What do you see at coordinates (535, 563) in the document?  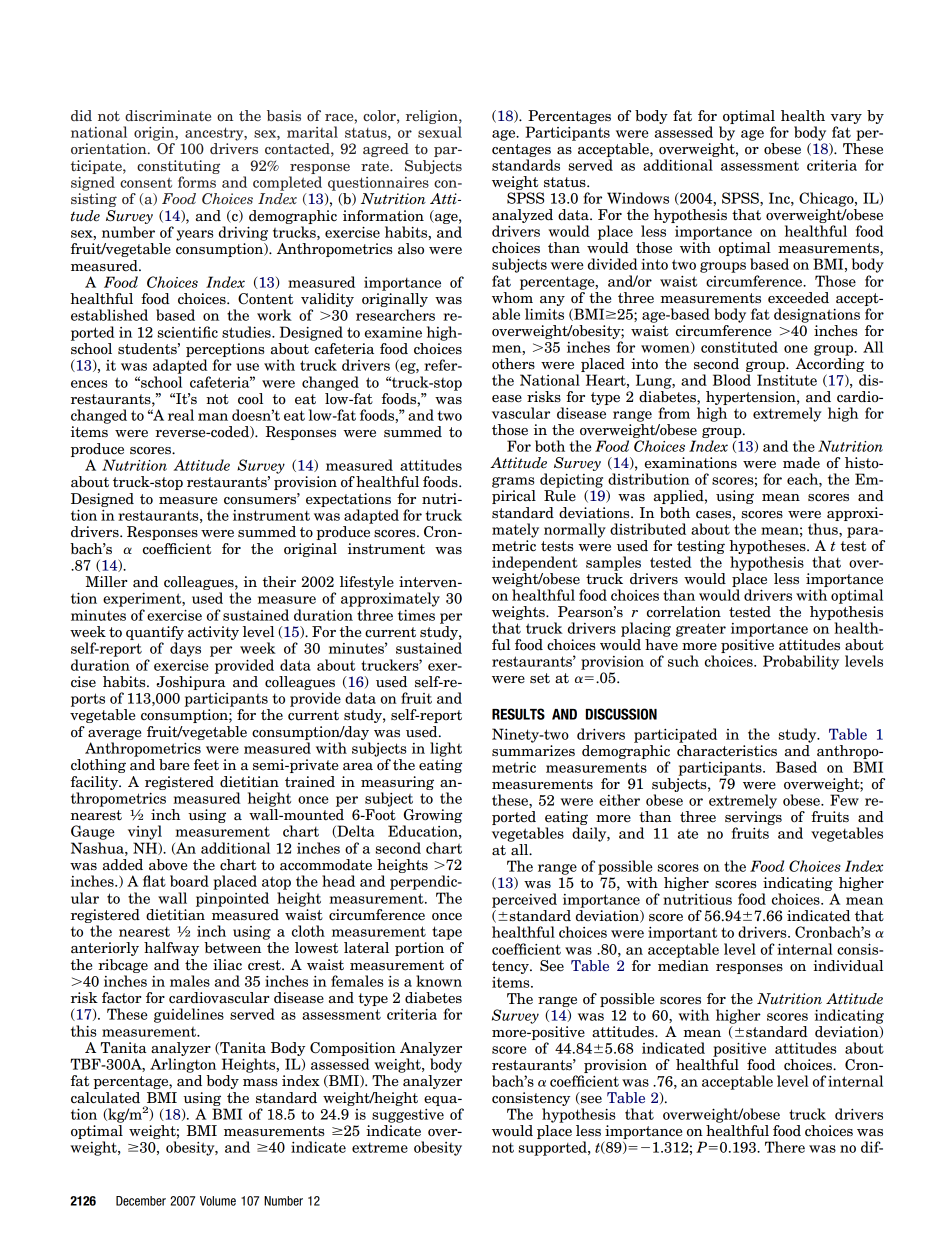 I see `independent` at bounding box center [535, 563].
